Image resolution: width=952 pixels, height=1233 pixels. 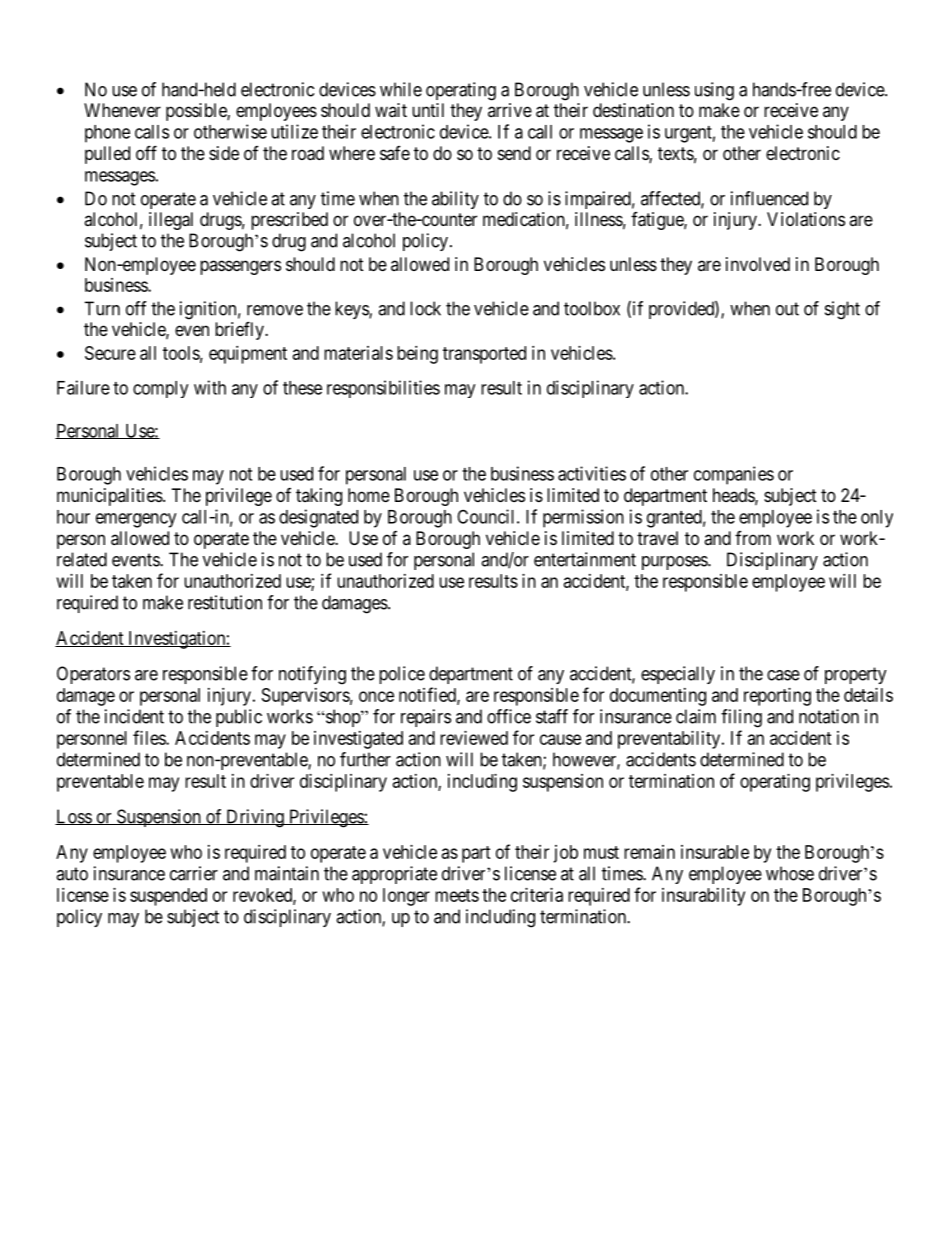 I want to click on case, so click(x=783, y=675).
